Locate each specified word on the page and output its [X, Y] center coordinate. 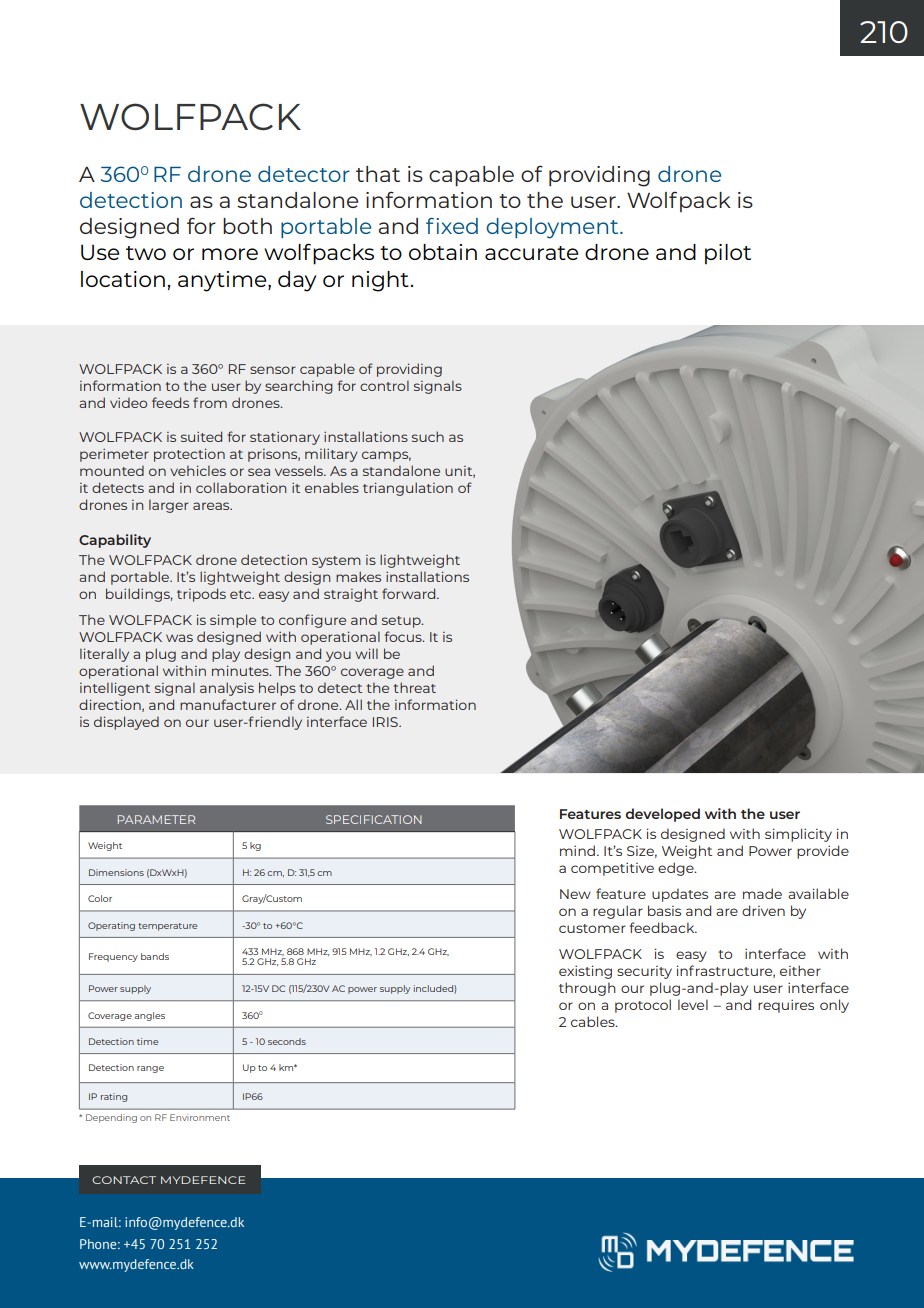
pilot [728, 254]
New [575, 894]
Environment [200, 1117]
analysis [227, 689]
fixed [452, 226]
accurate [531, 253]
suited [201, 436]
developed [663, 815]
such [428, 436]
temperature [167, 927]
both [247, 226]
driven [763, 910]
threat [414, 687]
